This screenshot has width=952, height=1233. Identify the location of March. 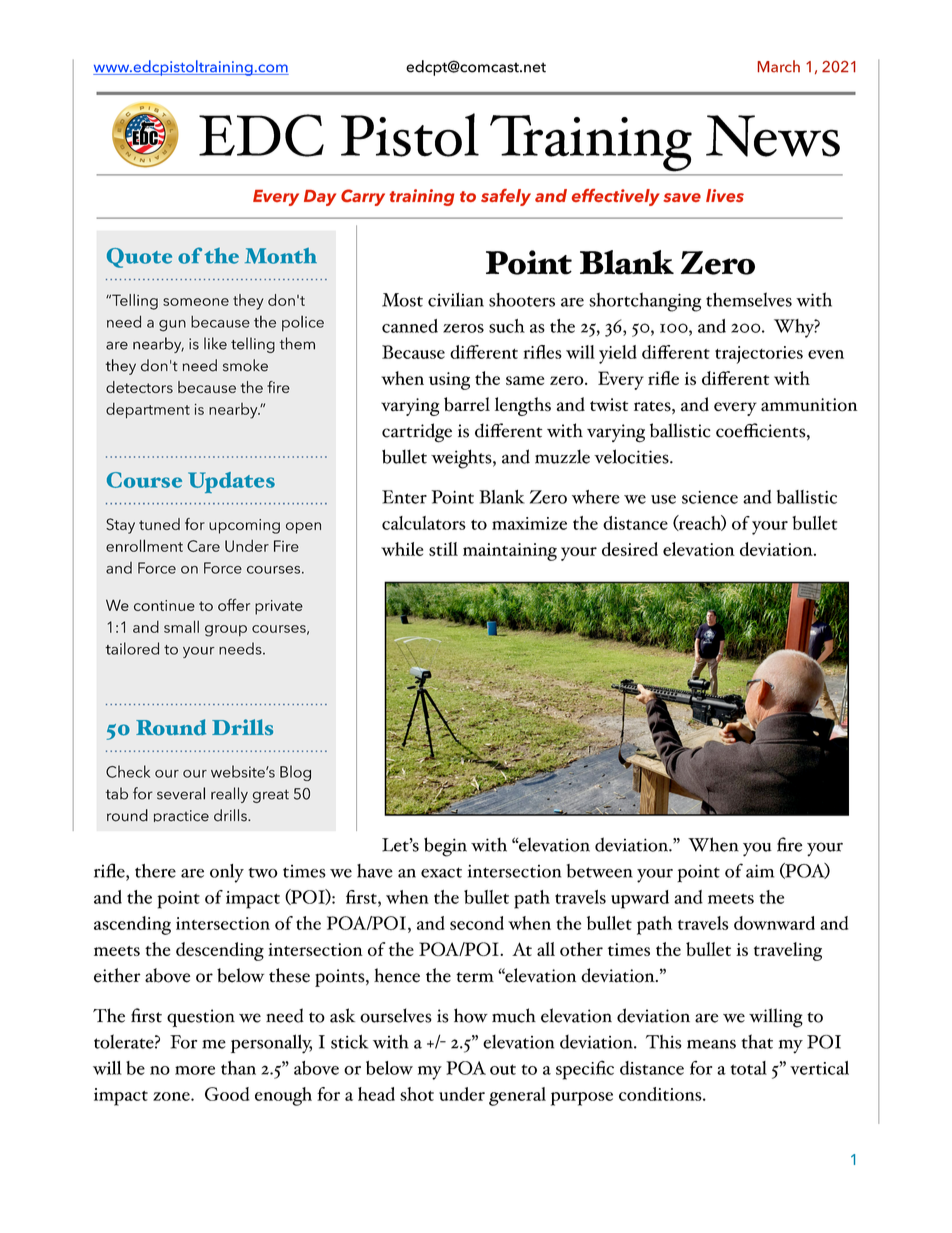
(779, 66).
